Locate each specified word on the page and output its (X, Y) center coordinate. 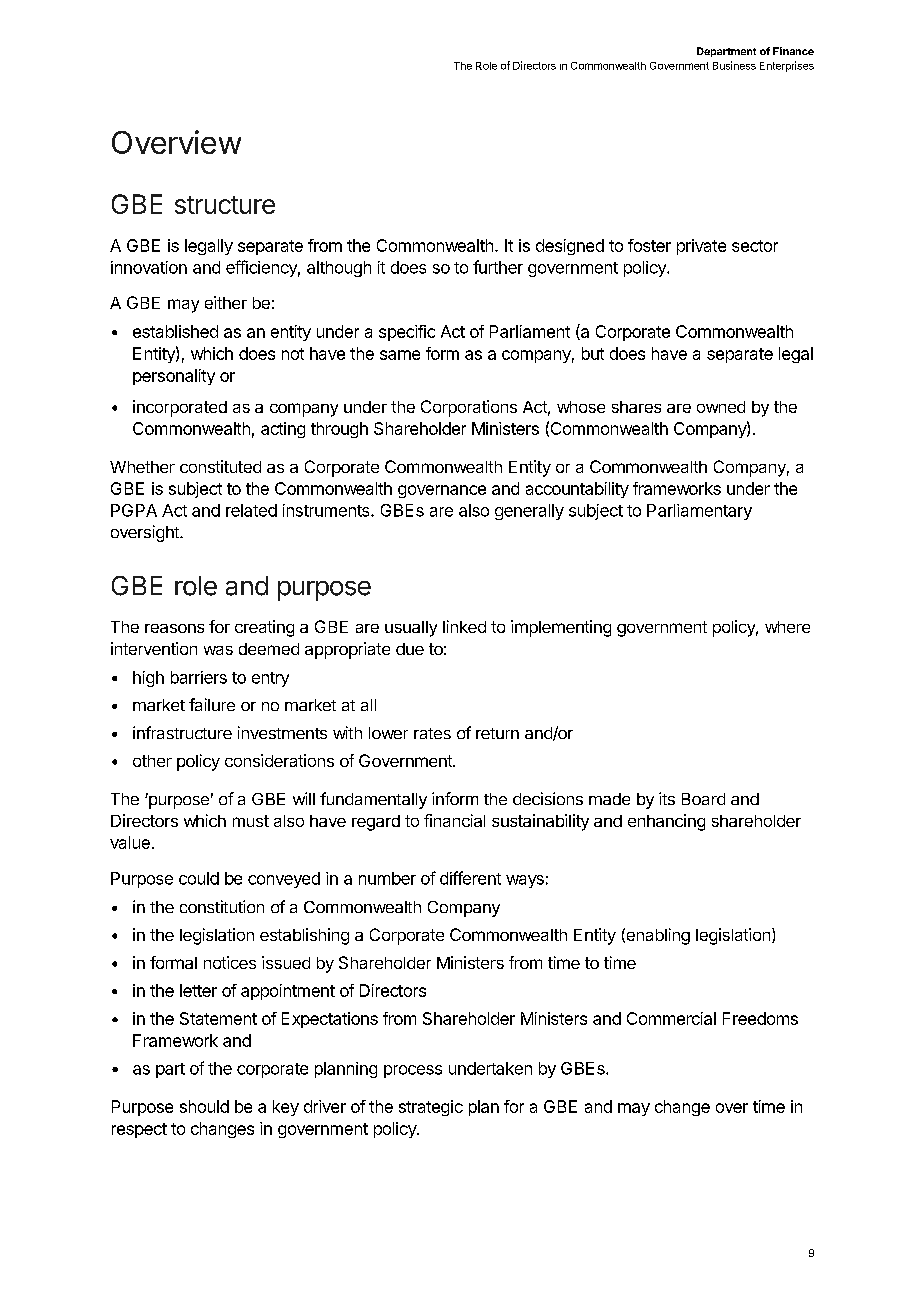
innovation (149, 267)
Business (734, 65)
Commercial (671, 1018)
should (204, 1106)
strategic (431, 1108)
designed (570, 247)
